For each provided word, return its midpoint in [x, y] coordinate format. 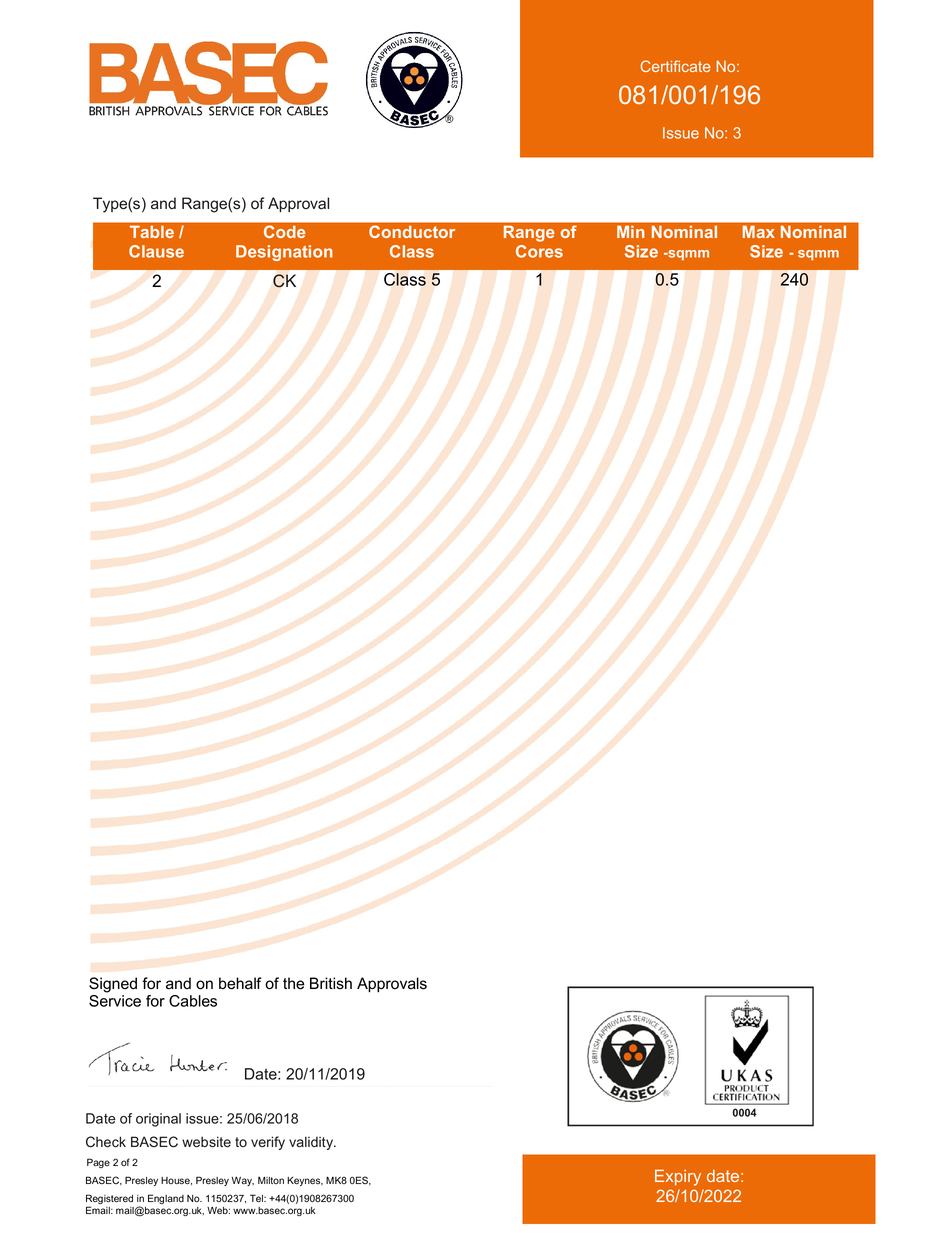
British [331, 983]
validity [312, 1143]
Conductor [412, 232]
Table [152, 232]
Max [758, 232]
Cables [193, 1001]
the [293, 983]
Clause [156, 251]
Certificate [676, 66]
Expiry [678, 1177]
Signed [113, 985]
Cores [539, 251]
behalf [240, 983]
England [166, 1199]
